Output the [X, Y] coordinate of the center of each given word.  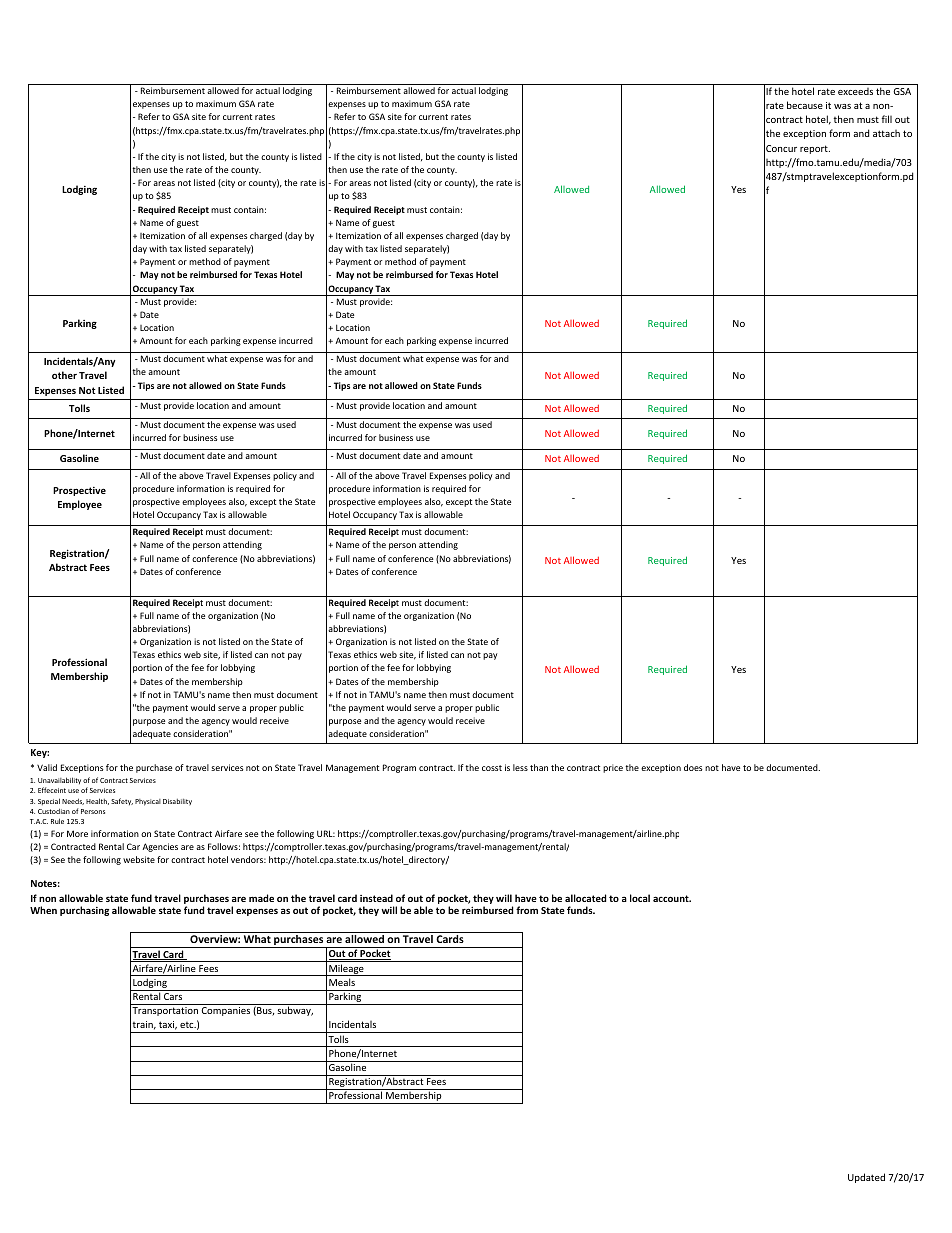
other [64, 375]
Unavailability [59, 780]
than [539, 767]
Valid [47, 767]
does [693, 767]
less [520, 767]
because [805, 105]
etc [188, 1025]
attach [886, 133]
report [815, 149]
